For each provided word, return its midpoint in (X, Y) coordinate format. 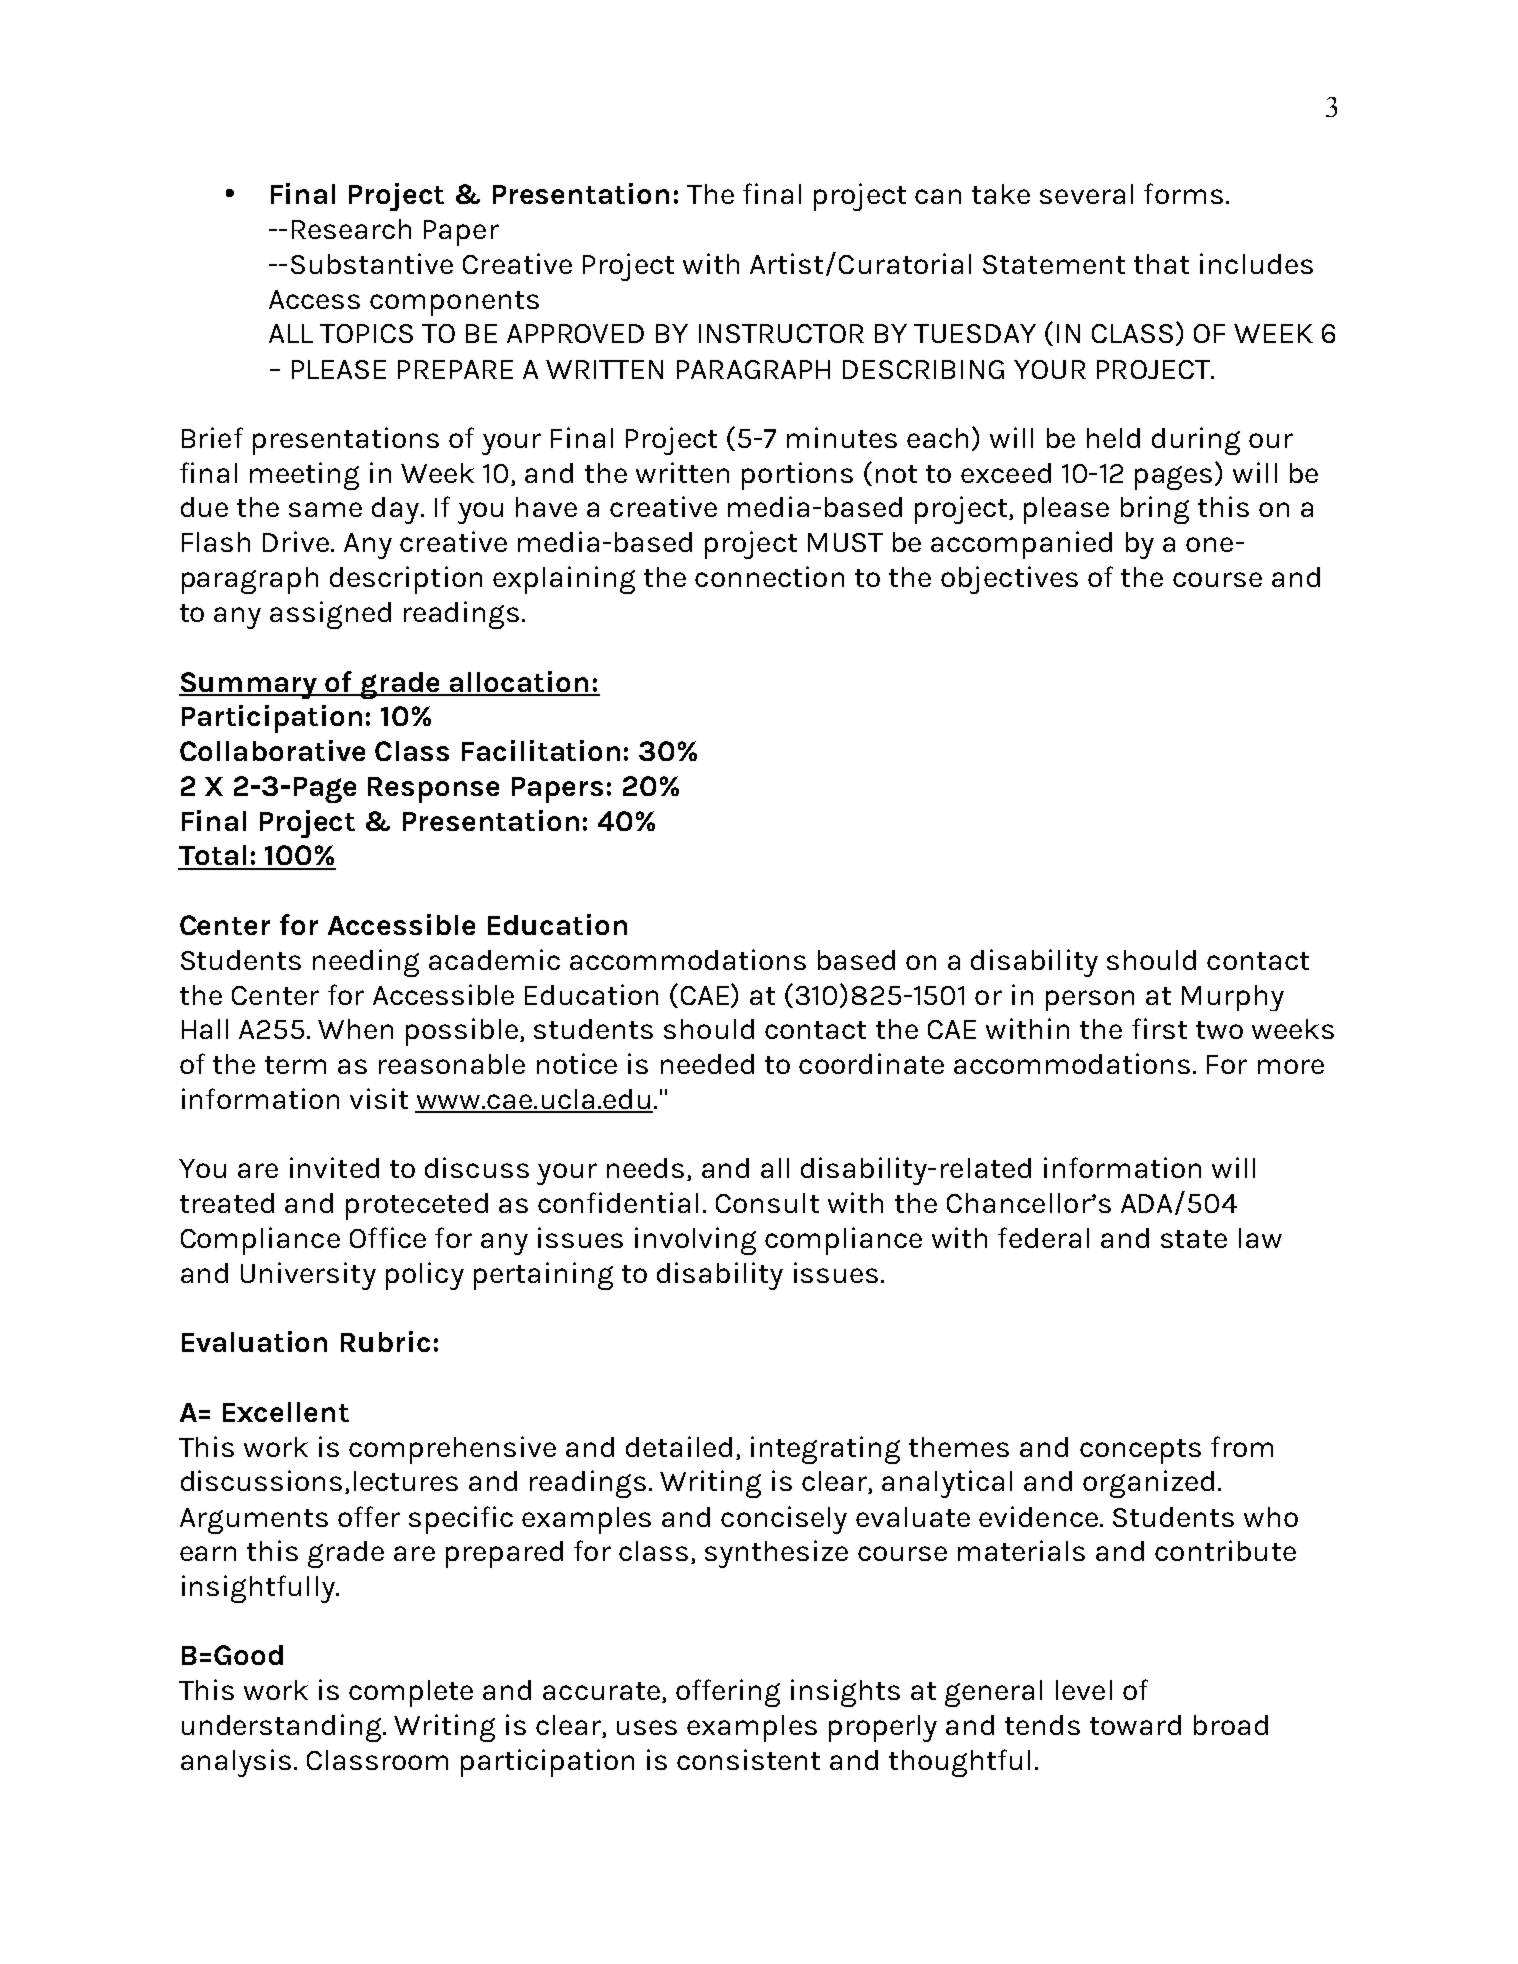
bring (1155, 510)
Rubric (385, 1341)
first (1159, 1028)
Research (351, 229)
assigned (330, 615)
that (1161, 264)
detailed (679, 1446)
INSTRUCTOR (781, 333)
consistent (748, 1759)
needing (366, 963)
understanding (283, 1728)
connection (769, 576)
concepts (1140, 1451)
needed (707, 1064)
